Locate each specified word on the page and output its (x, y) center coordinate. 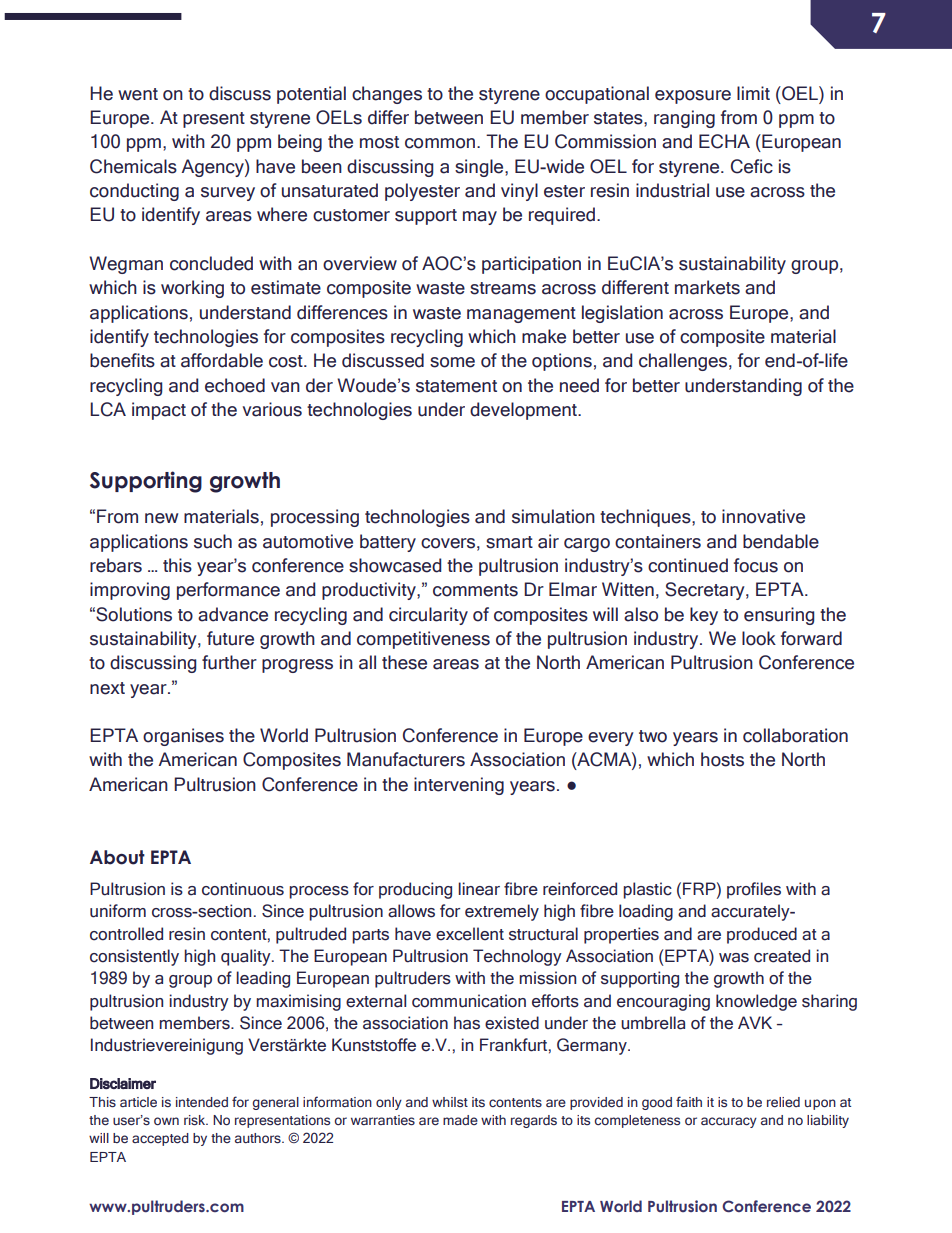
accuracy (729, 1122)
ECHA (724, 141)
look (759, 638)
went (138, 94)
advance (233, 614)
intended (202, 1102)
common (440, 143)
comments (475, 590)
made (460, 1120)
